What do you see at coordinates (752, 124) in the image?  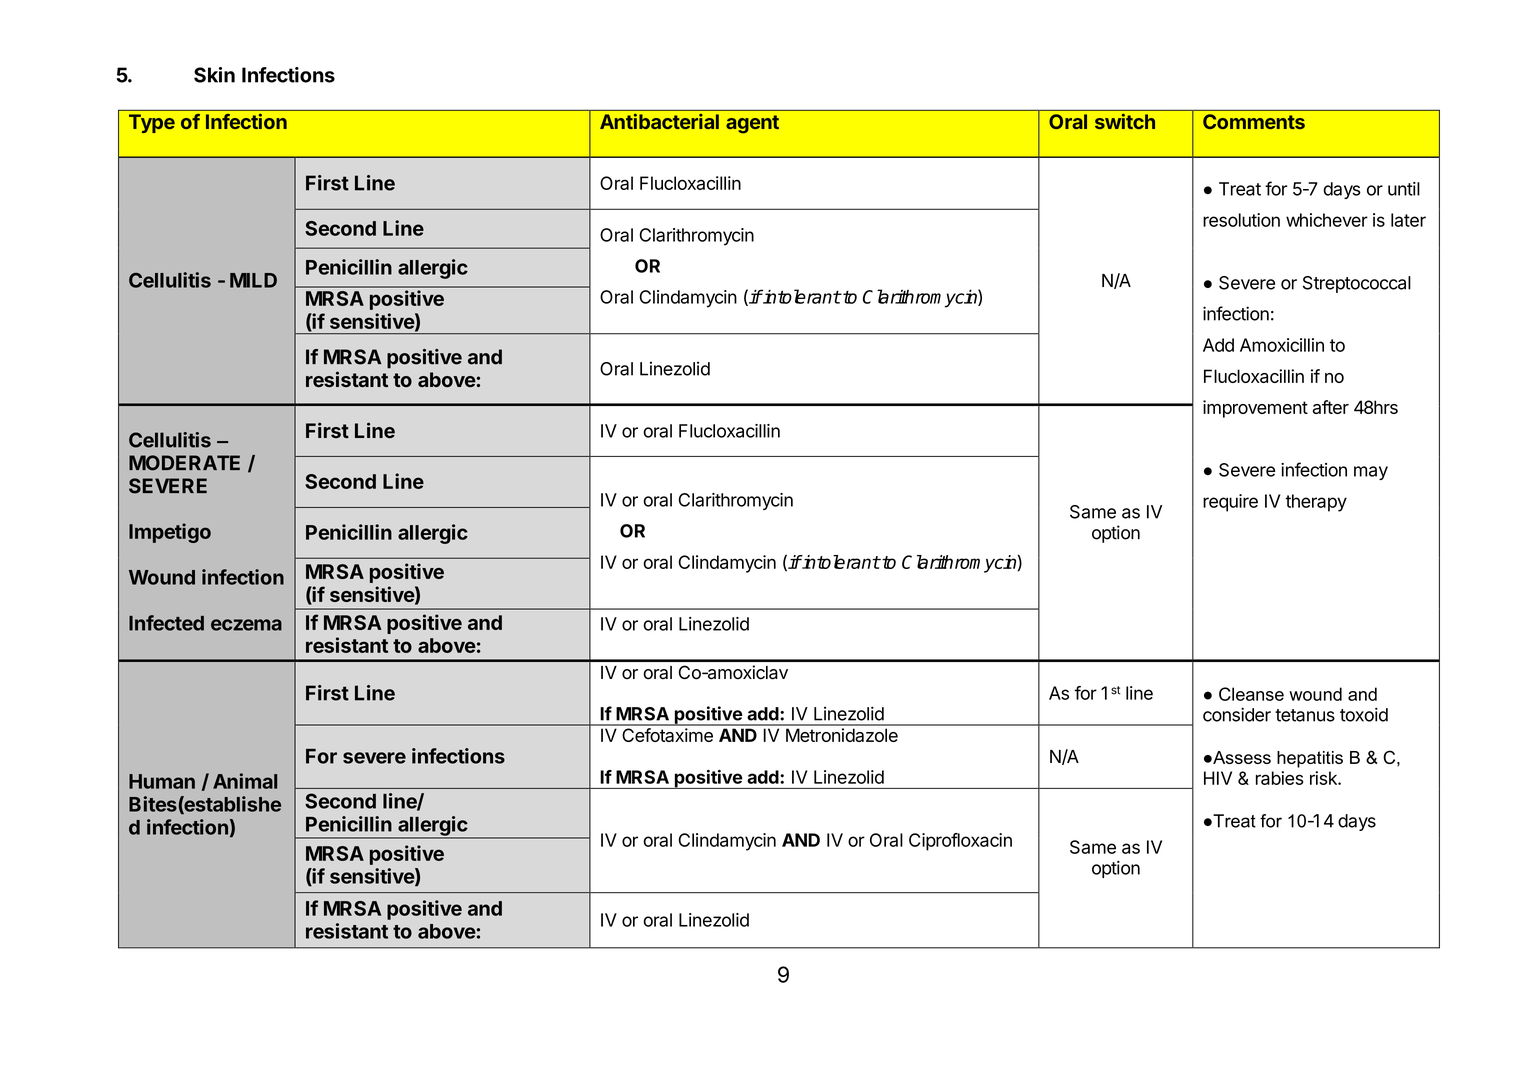 I see `agent` at bounding box center [752, 124].
